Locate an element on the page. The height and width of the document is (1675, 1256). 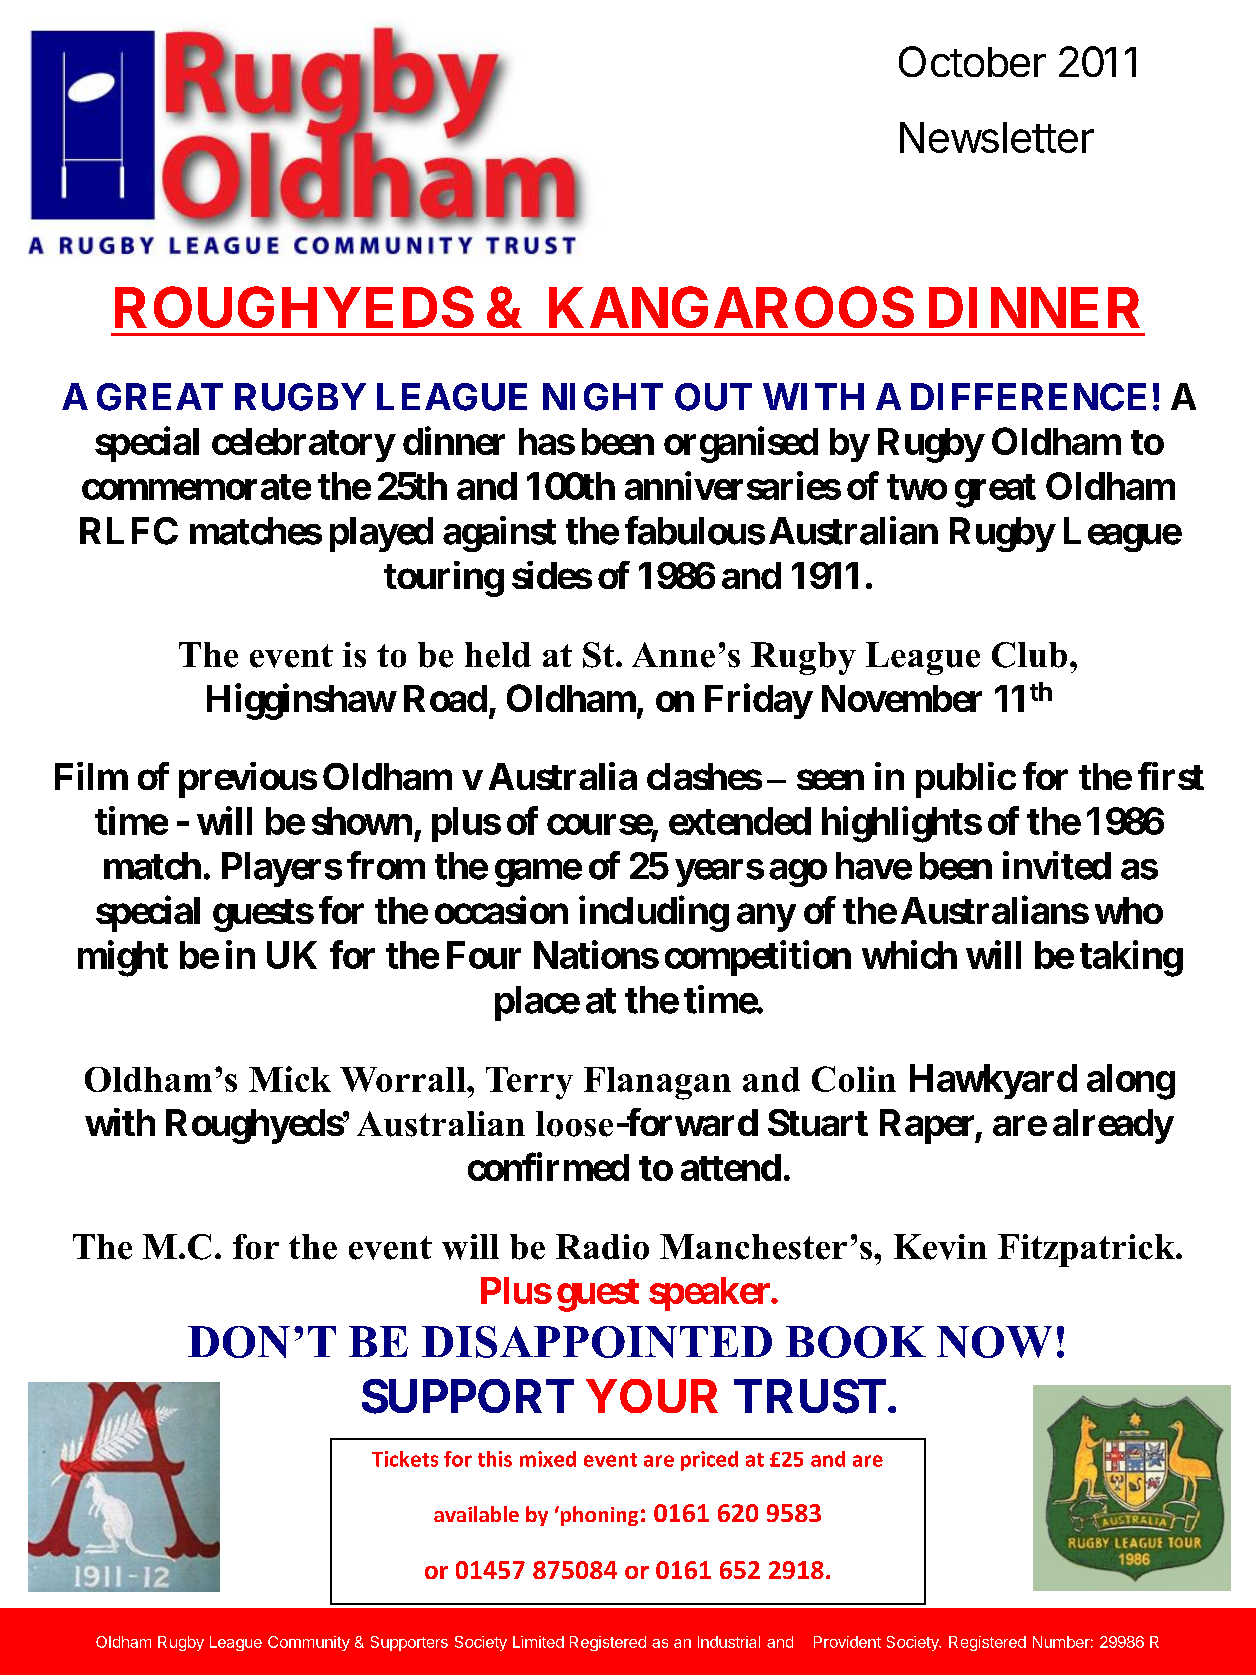
Newsletter is located at coordinates (997, 137).
